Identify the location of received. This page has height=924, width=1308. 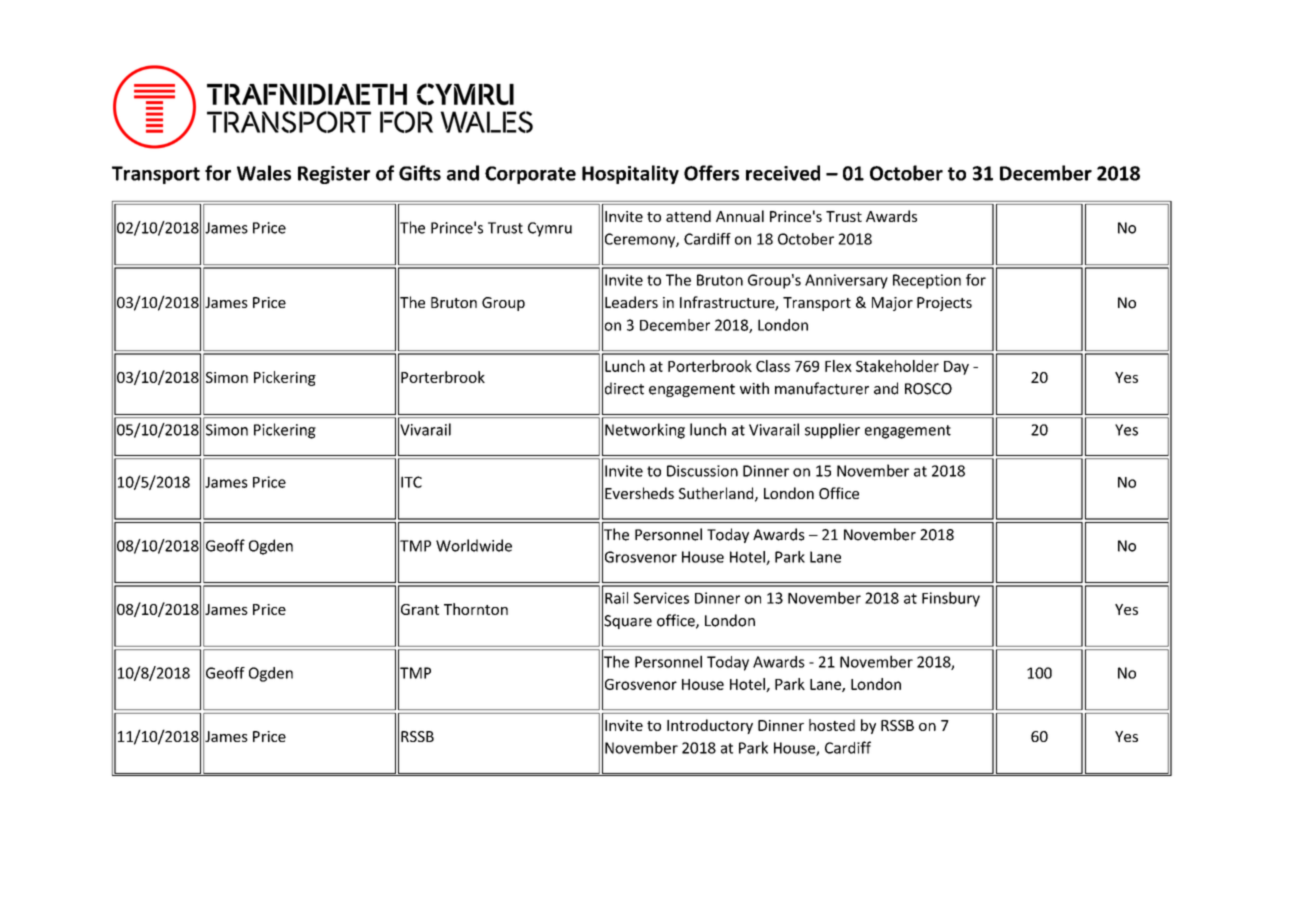
(783, 173).
